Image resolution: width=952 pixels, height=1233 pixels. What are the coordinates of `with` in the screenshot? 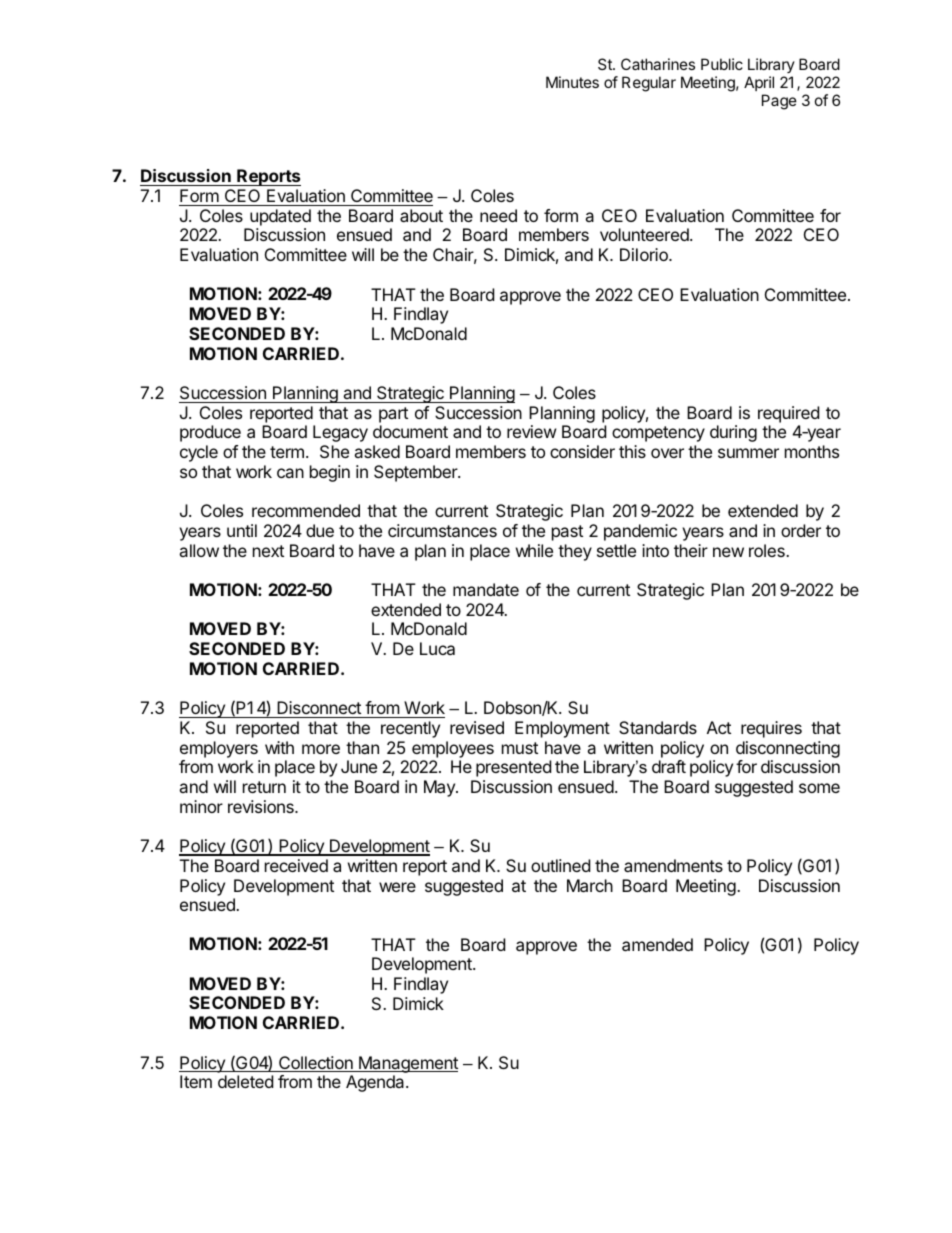 It's located at (279, 747).
